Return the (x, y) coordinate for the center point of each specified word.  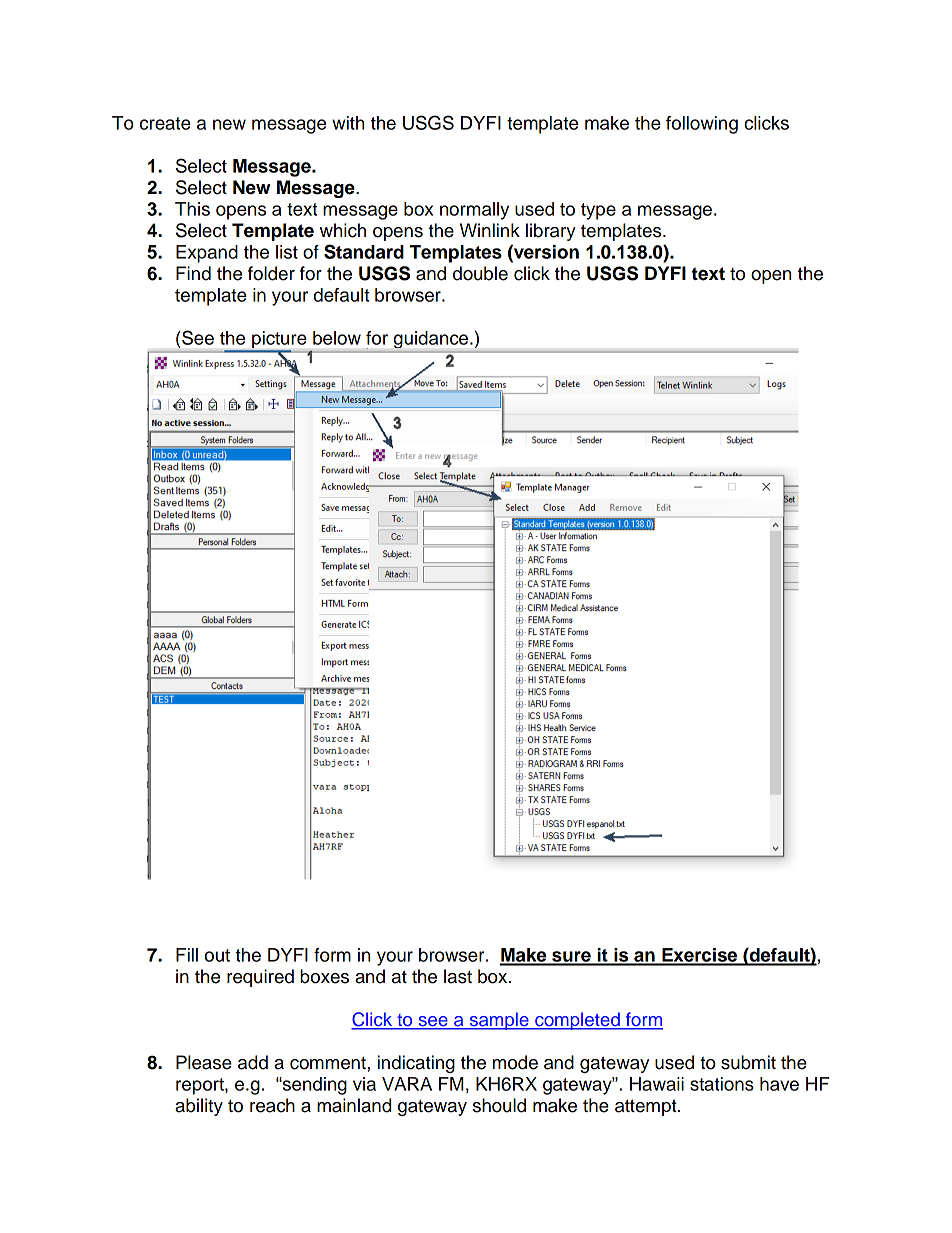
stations (722, 1084)
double (480, 273)
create (165, 123)
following (702, 125)
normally (474, 211)
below (337, 338)
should (499, 1105)
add (253, 1062)
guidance (432, 339)
